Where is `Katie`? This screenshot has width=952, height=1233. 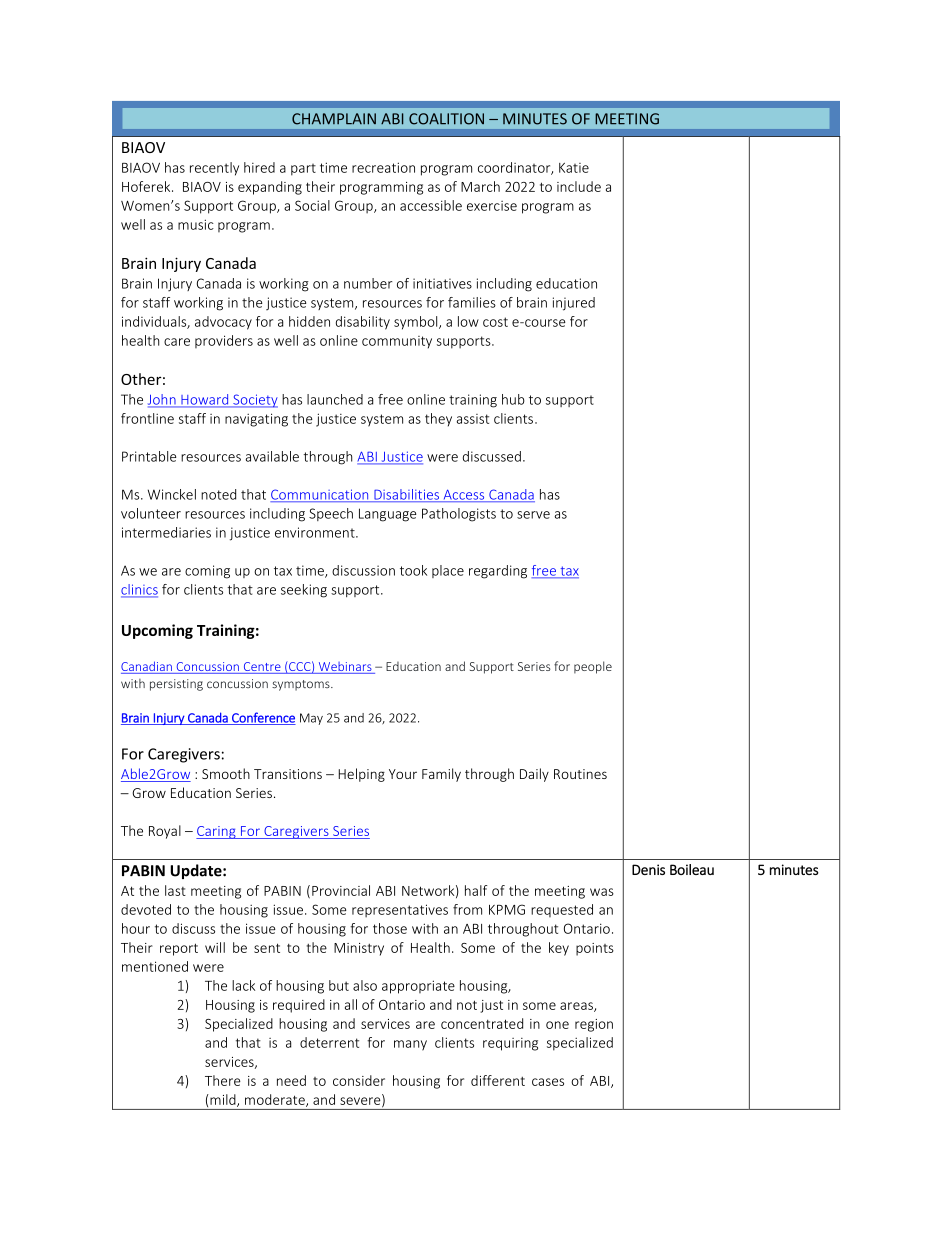
Katie is located at coordinates (574, 168).
